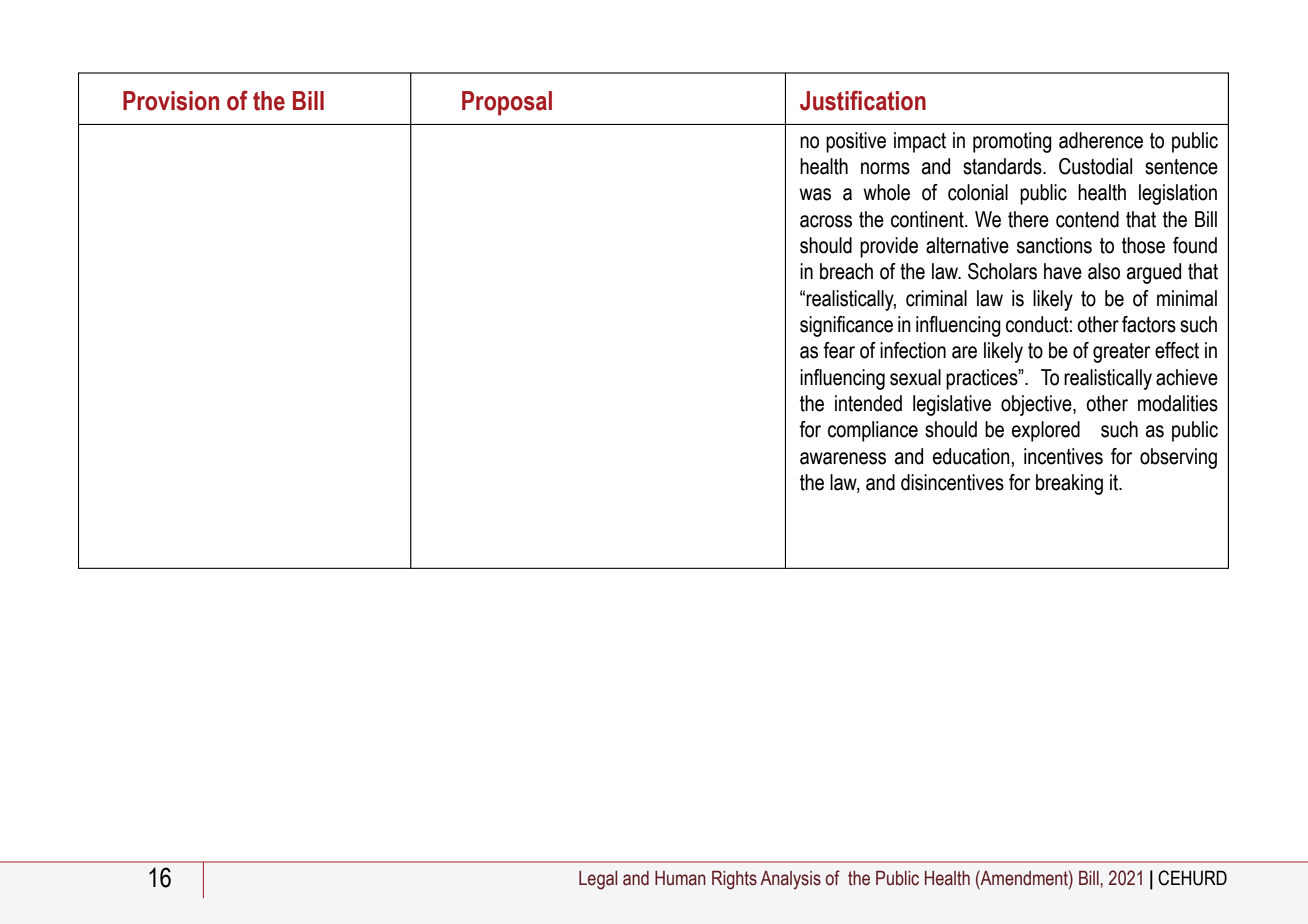 Image resolution: width=1308 pixels, height=924 pixels. I want to click on positive, so click(856, 142).
